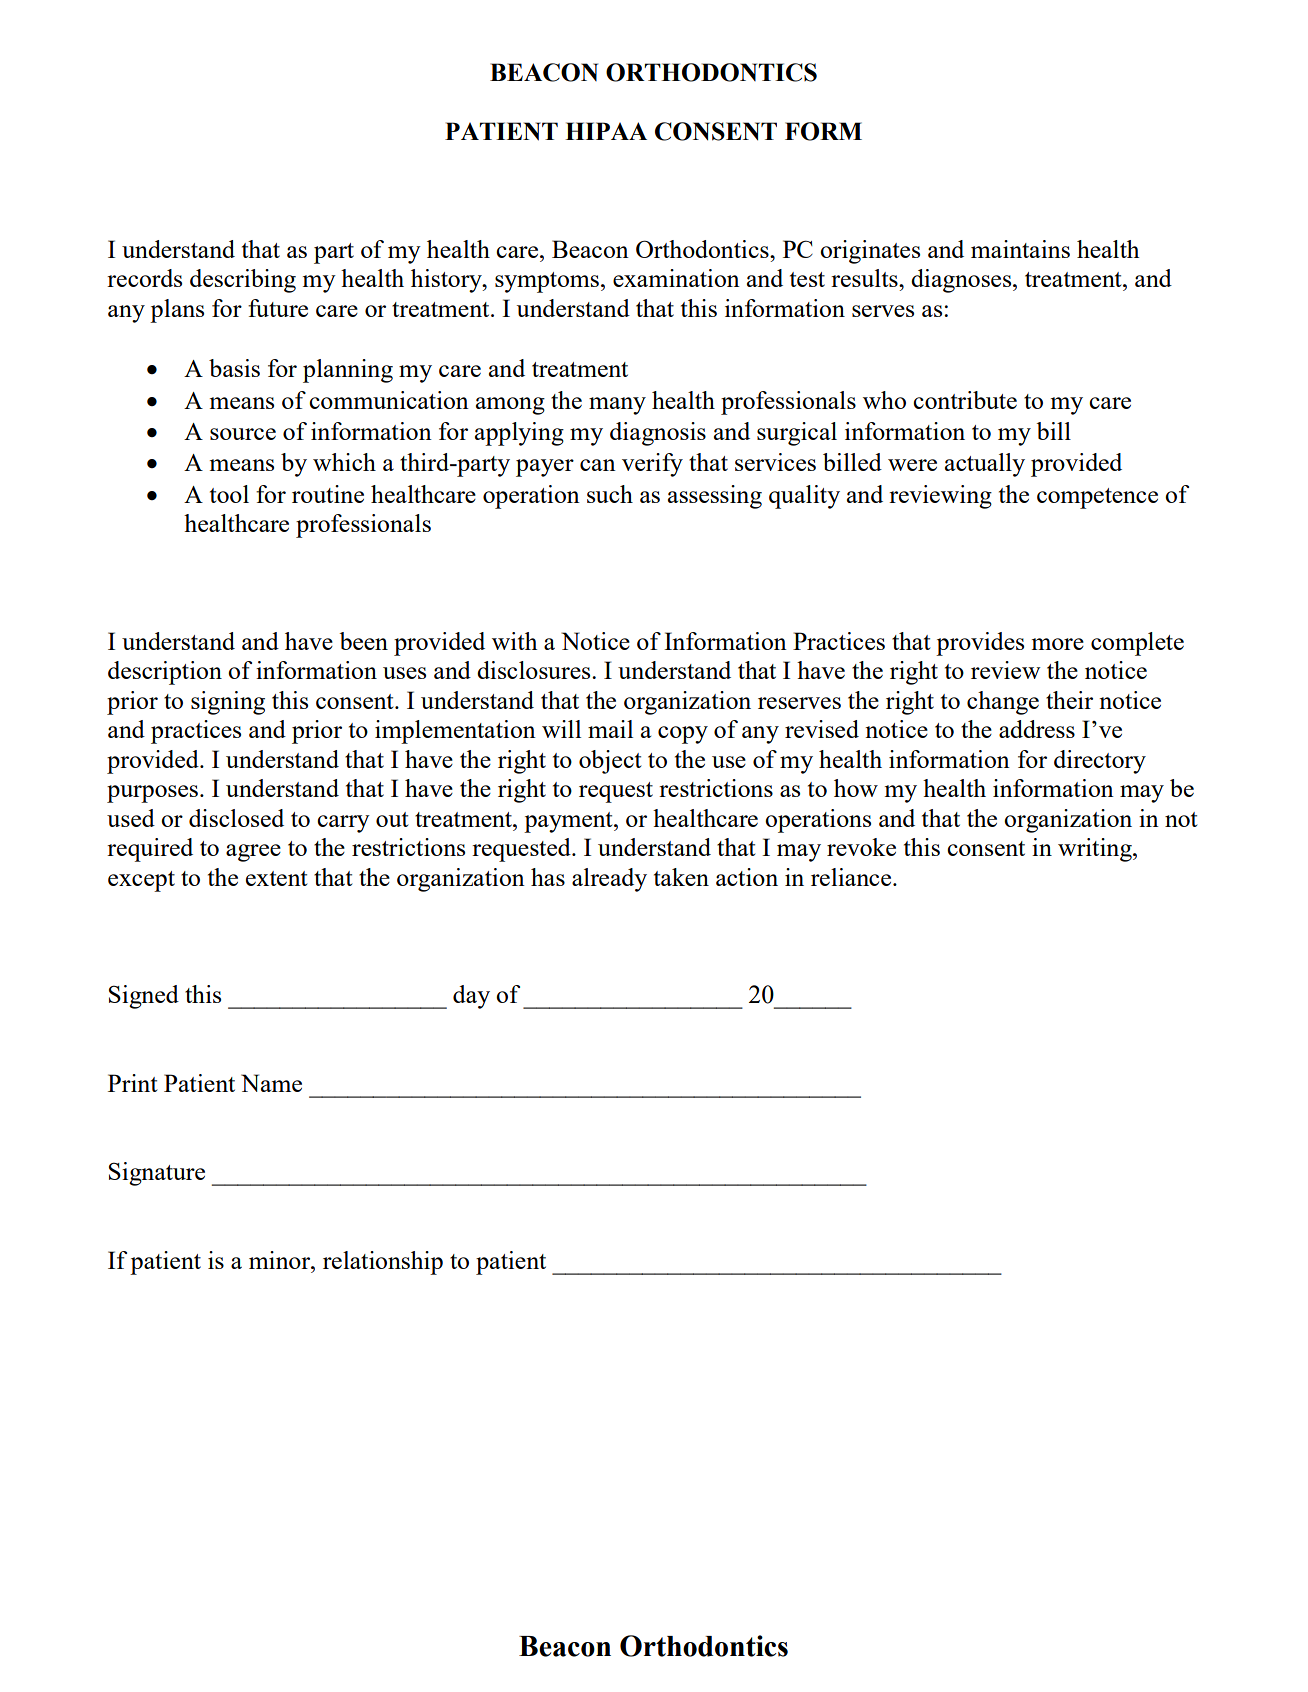 The width and height of the screenshot is (1308, 1692). What do you see at coordinates (606, 131) in the screenshot?
I see `HIPAA` at bounding box center [606, 131].
